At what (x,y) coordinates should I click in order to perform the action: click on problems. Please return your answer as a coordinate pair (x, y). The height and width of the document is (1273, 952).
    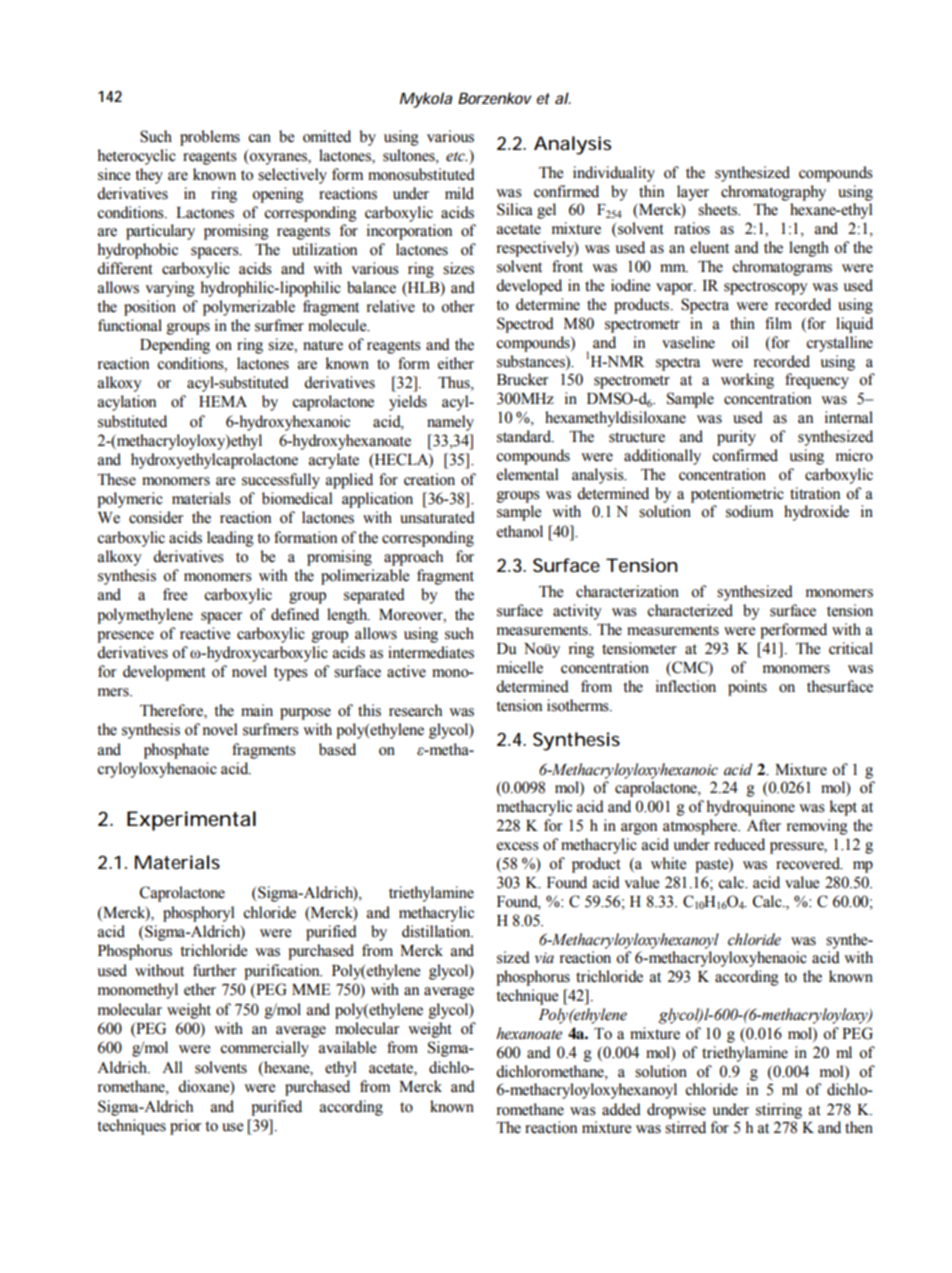
    Looking at the image, I should click on (210, 138).
